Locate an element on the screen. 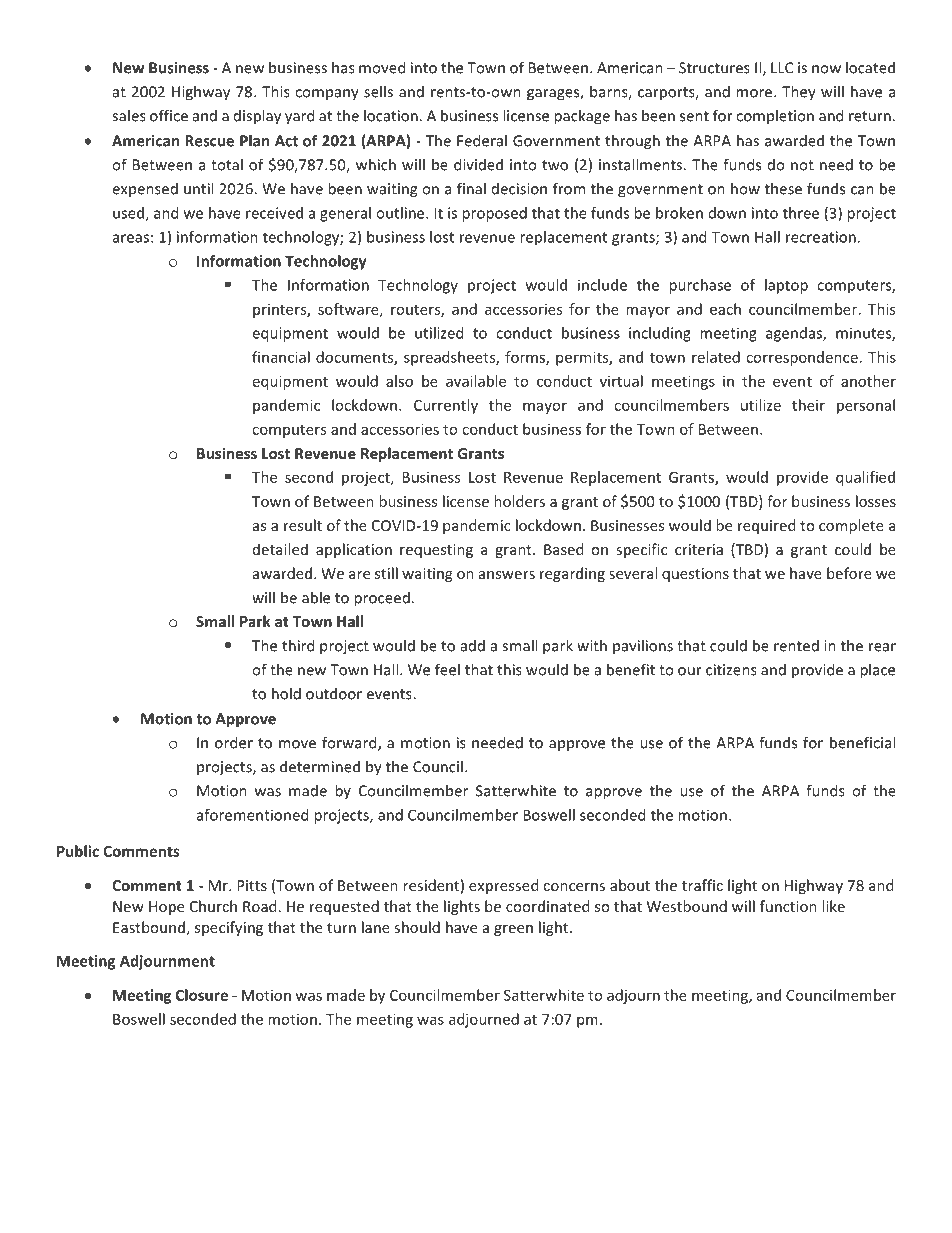 This screenshot has width=952, height=1233. office is located at coordinates (169, 115).
